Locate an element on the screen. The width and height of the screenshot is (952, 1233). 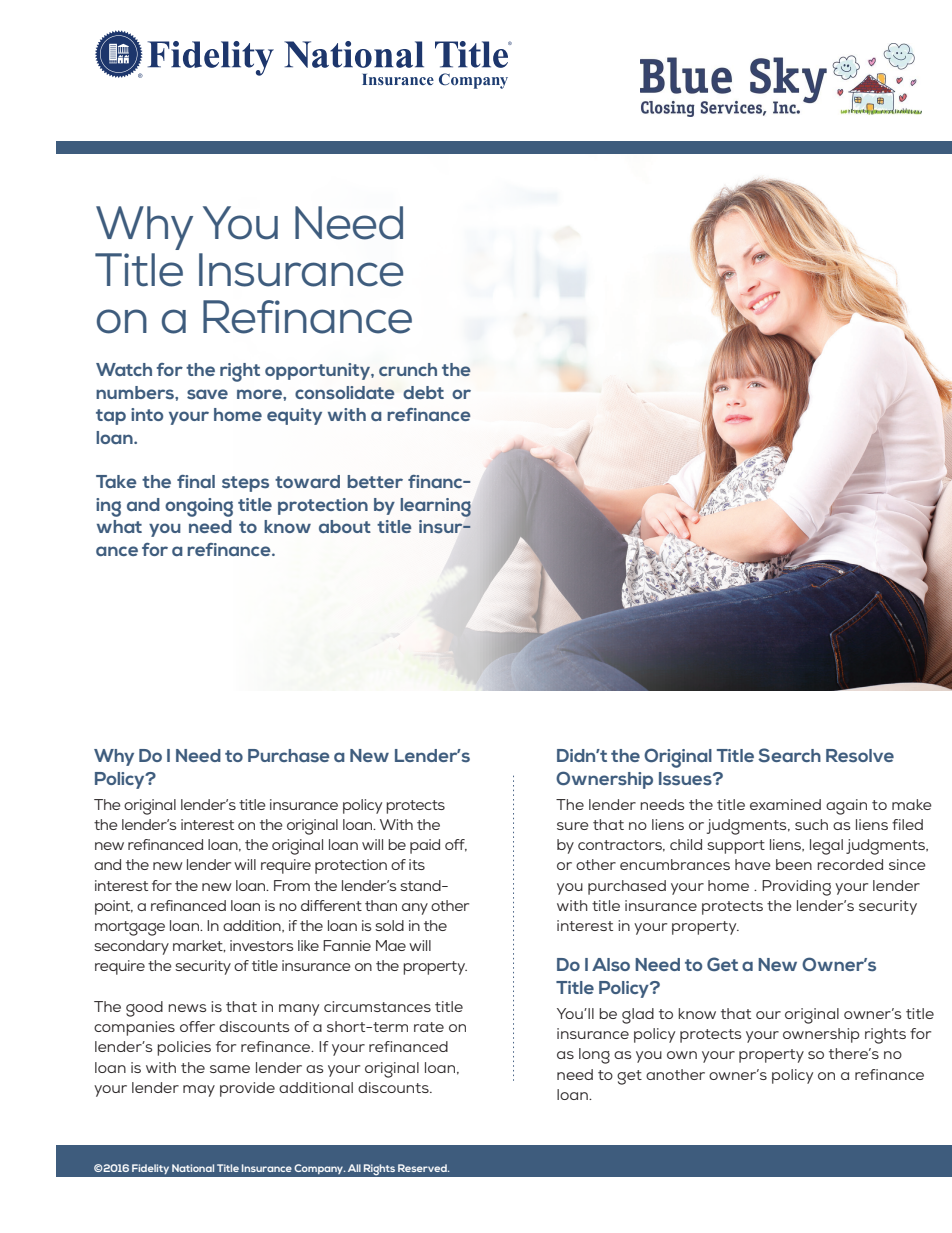
From is located at coordinates (292, 885).
